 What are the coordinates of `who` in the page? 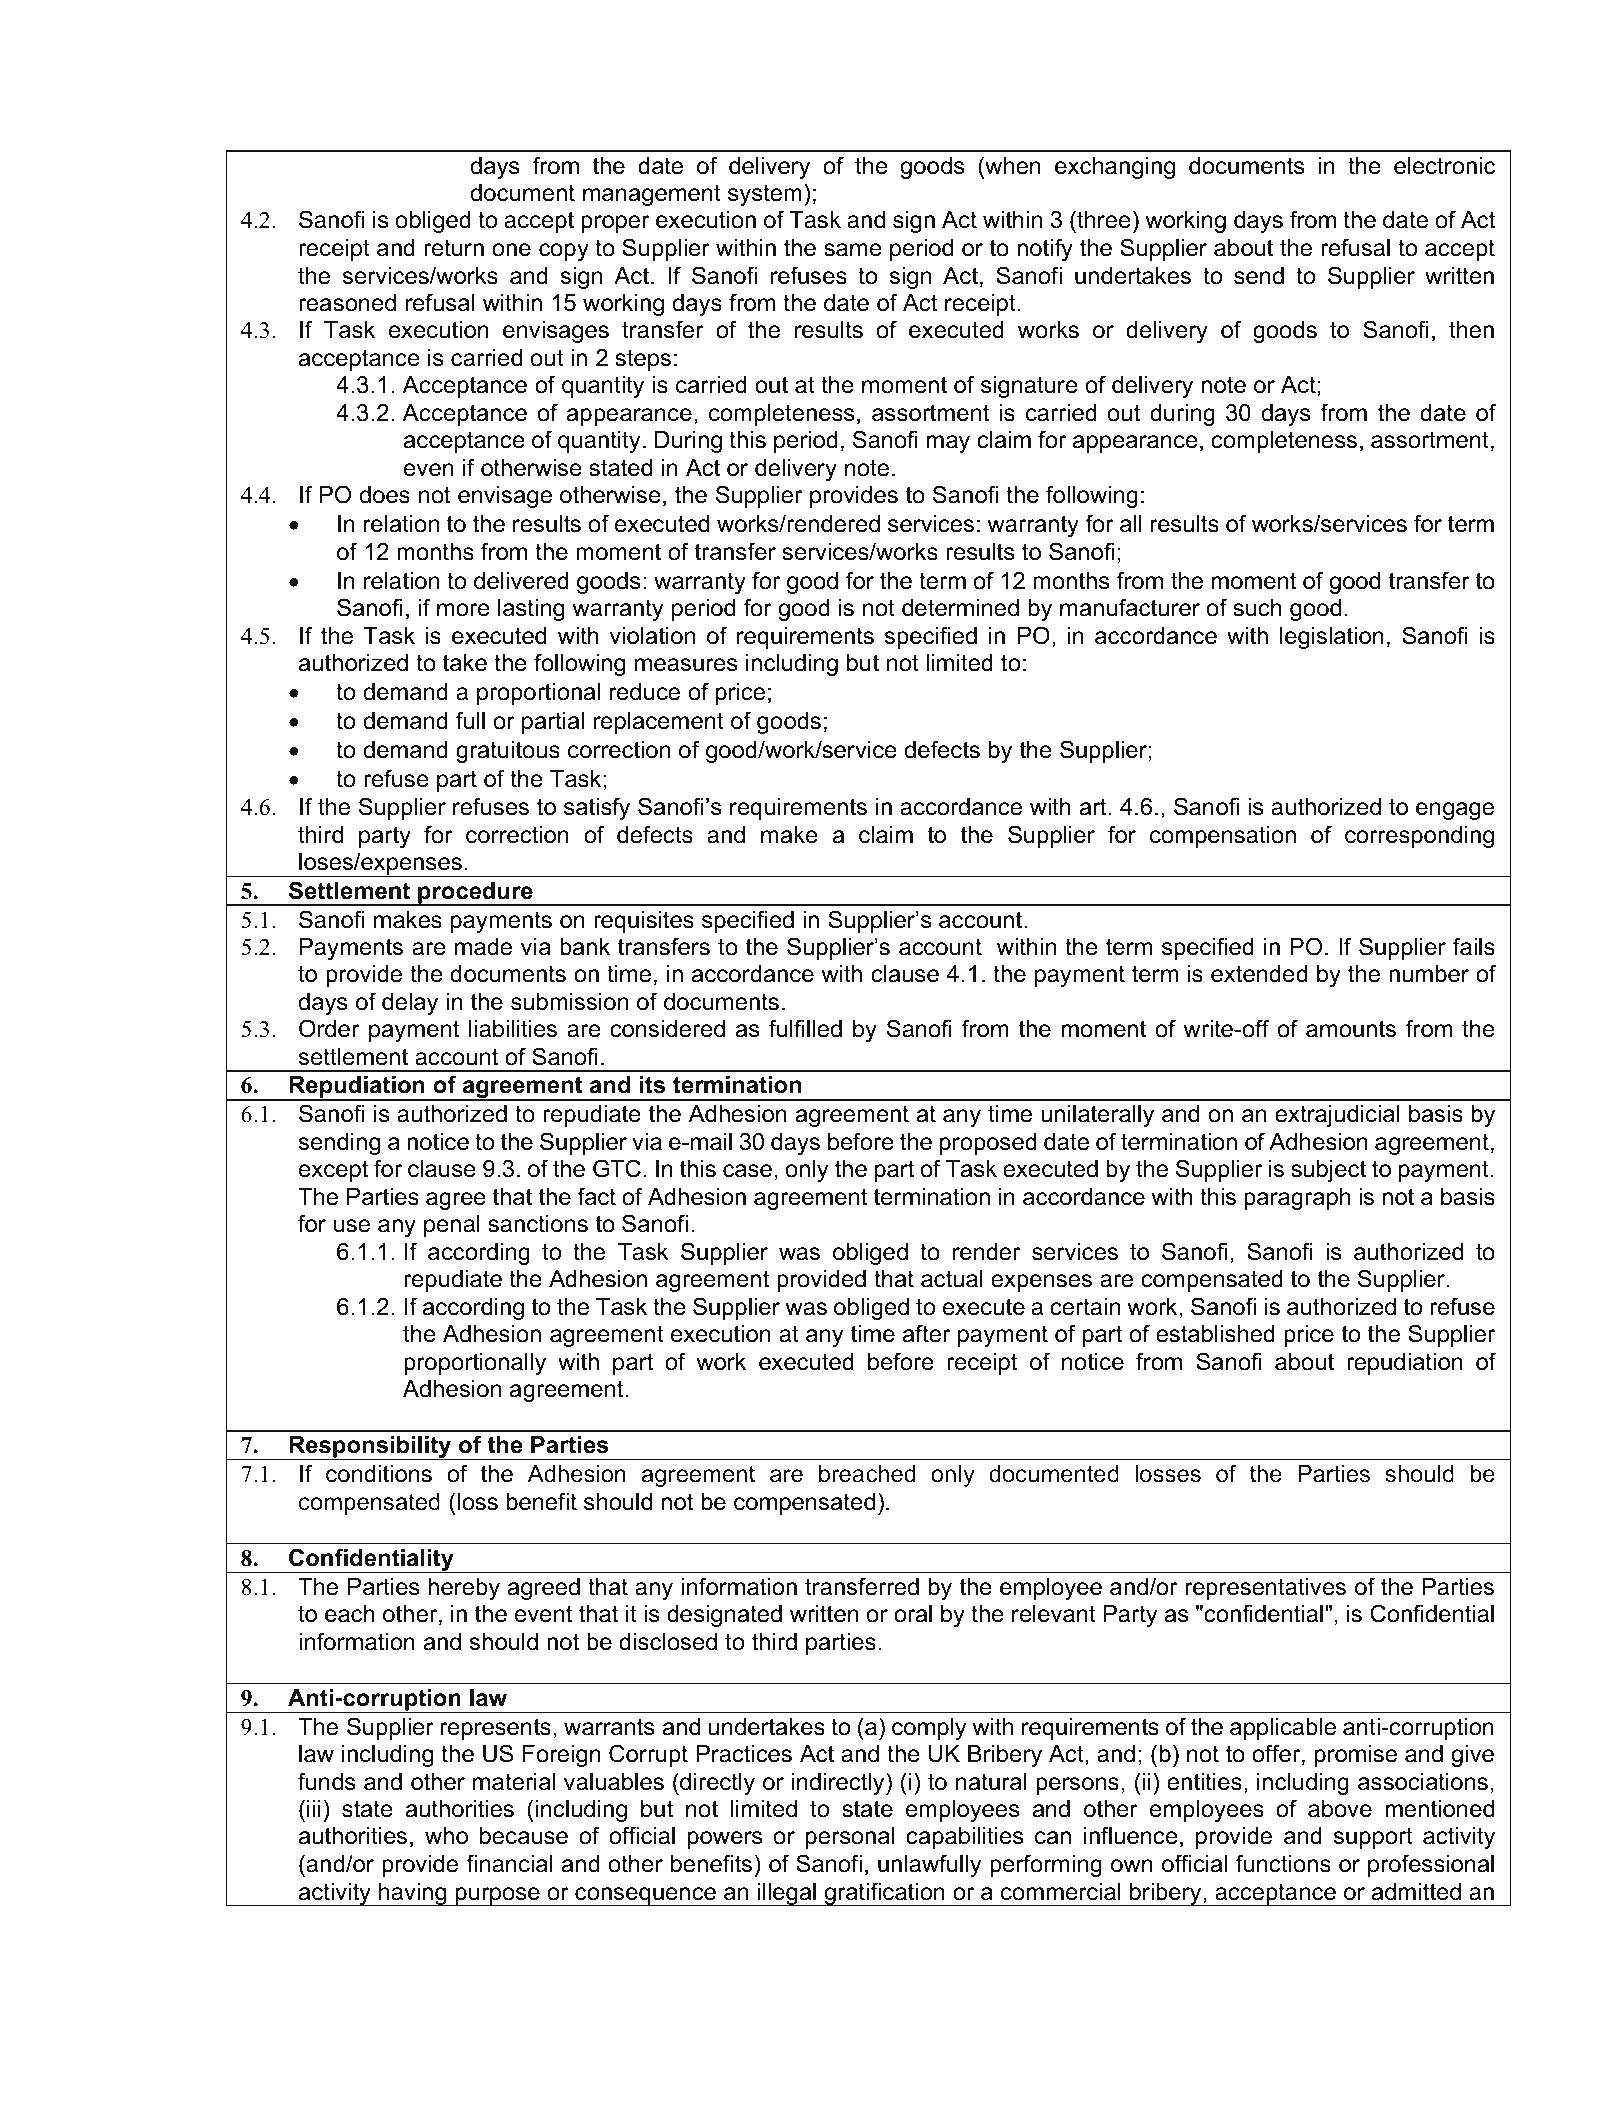 It's located at (446, 1836).
